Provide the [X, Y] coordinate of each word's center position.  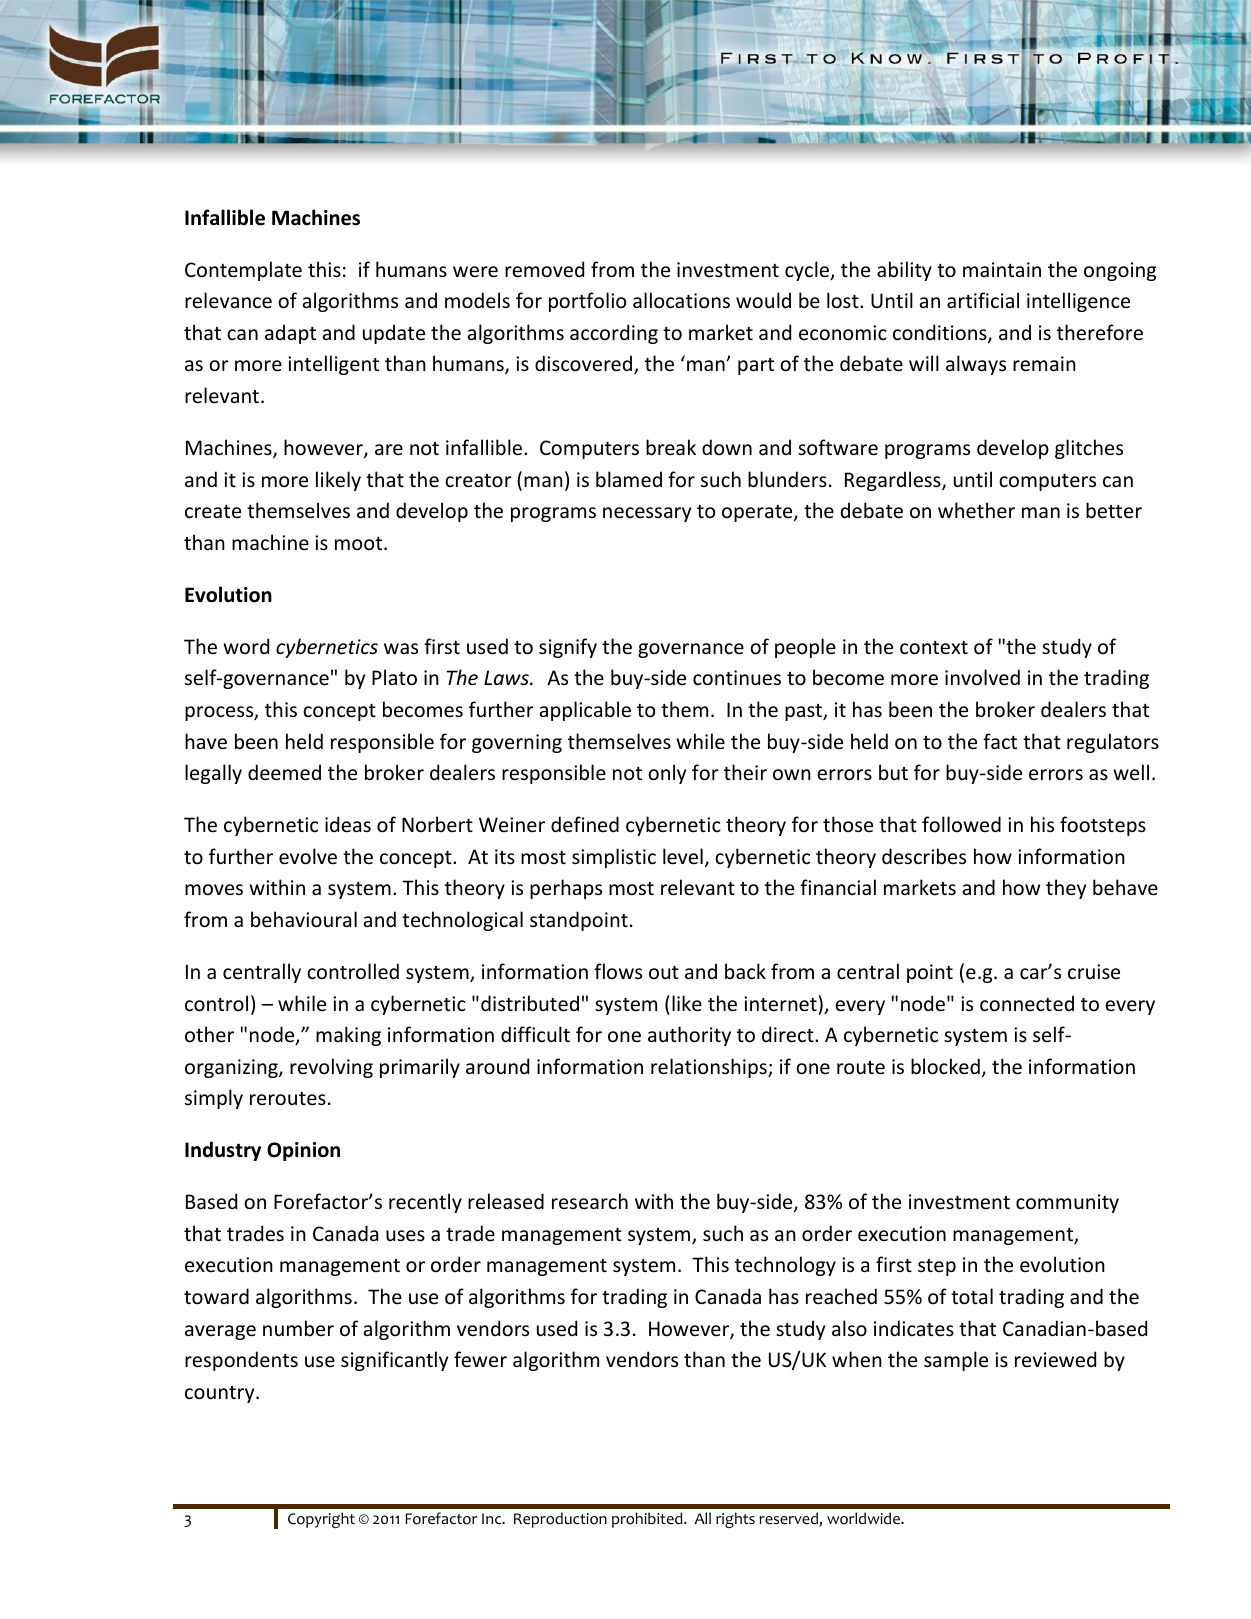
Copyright [321, 1520]
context [934, 648]
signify [568, 648]
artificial [983, 300]
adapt [290, 334]
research [590, 1201]
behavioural [304, 919]
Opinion [303, 1151]
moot [360, 543]
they [1066, 889]
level [683, 856]
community [1067, 1203]
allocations [681, 300]
